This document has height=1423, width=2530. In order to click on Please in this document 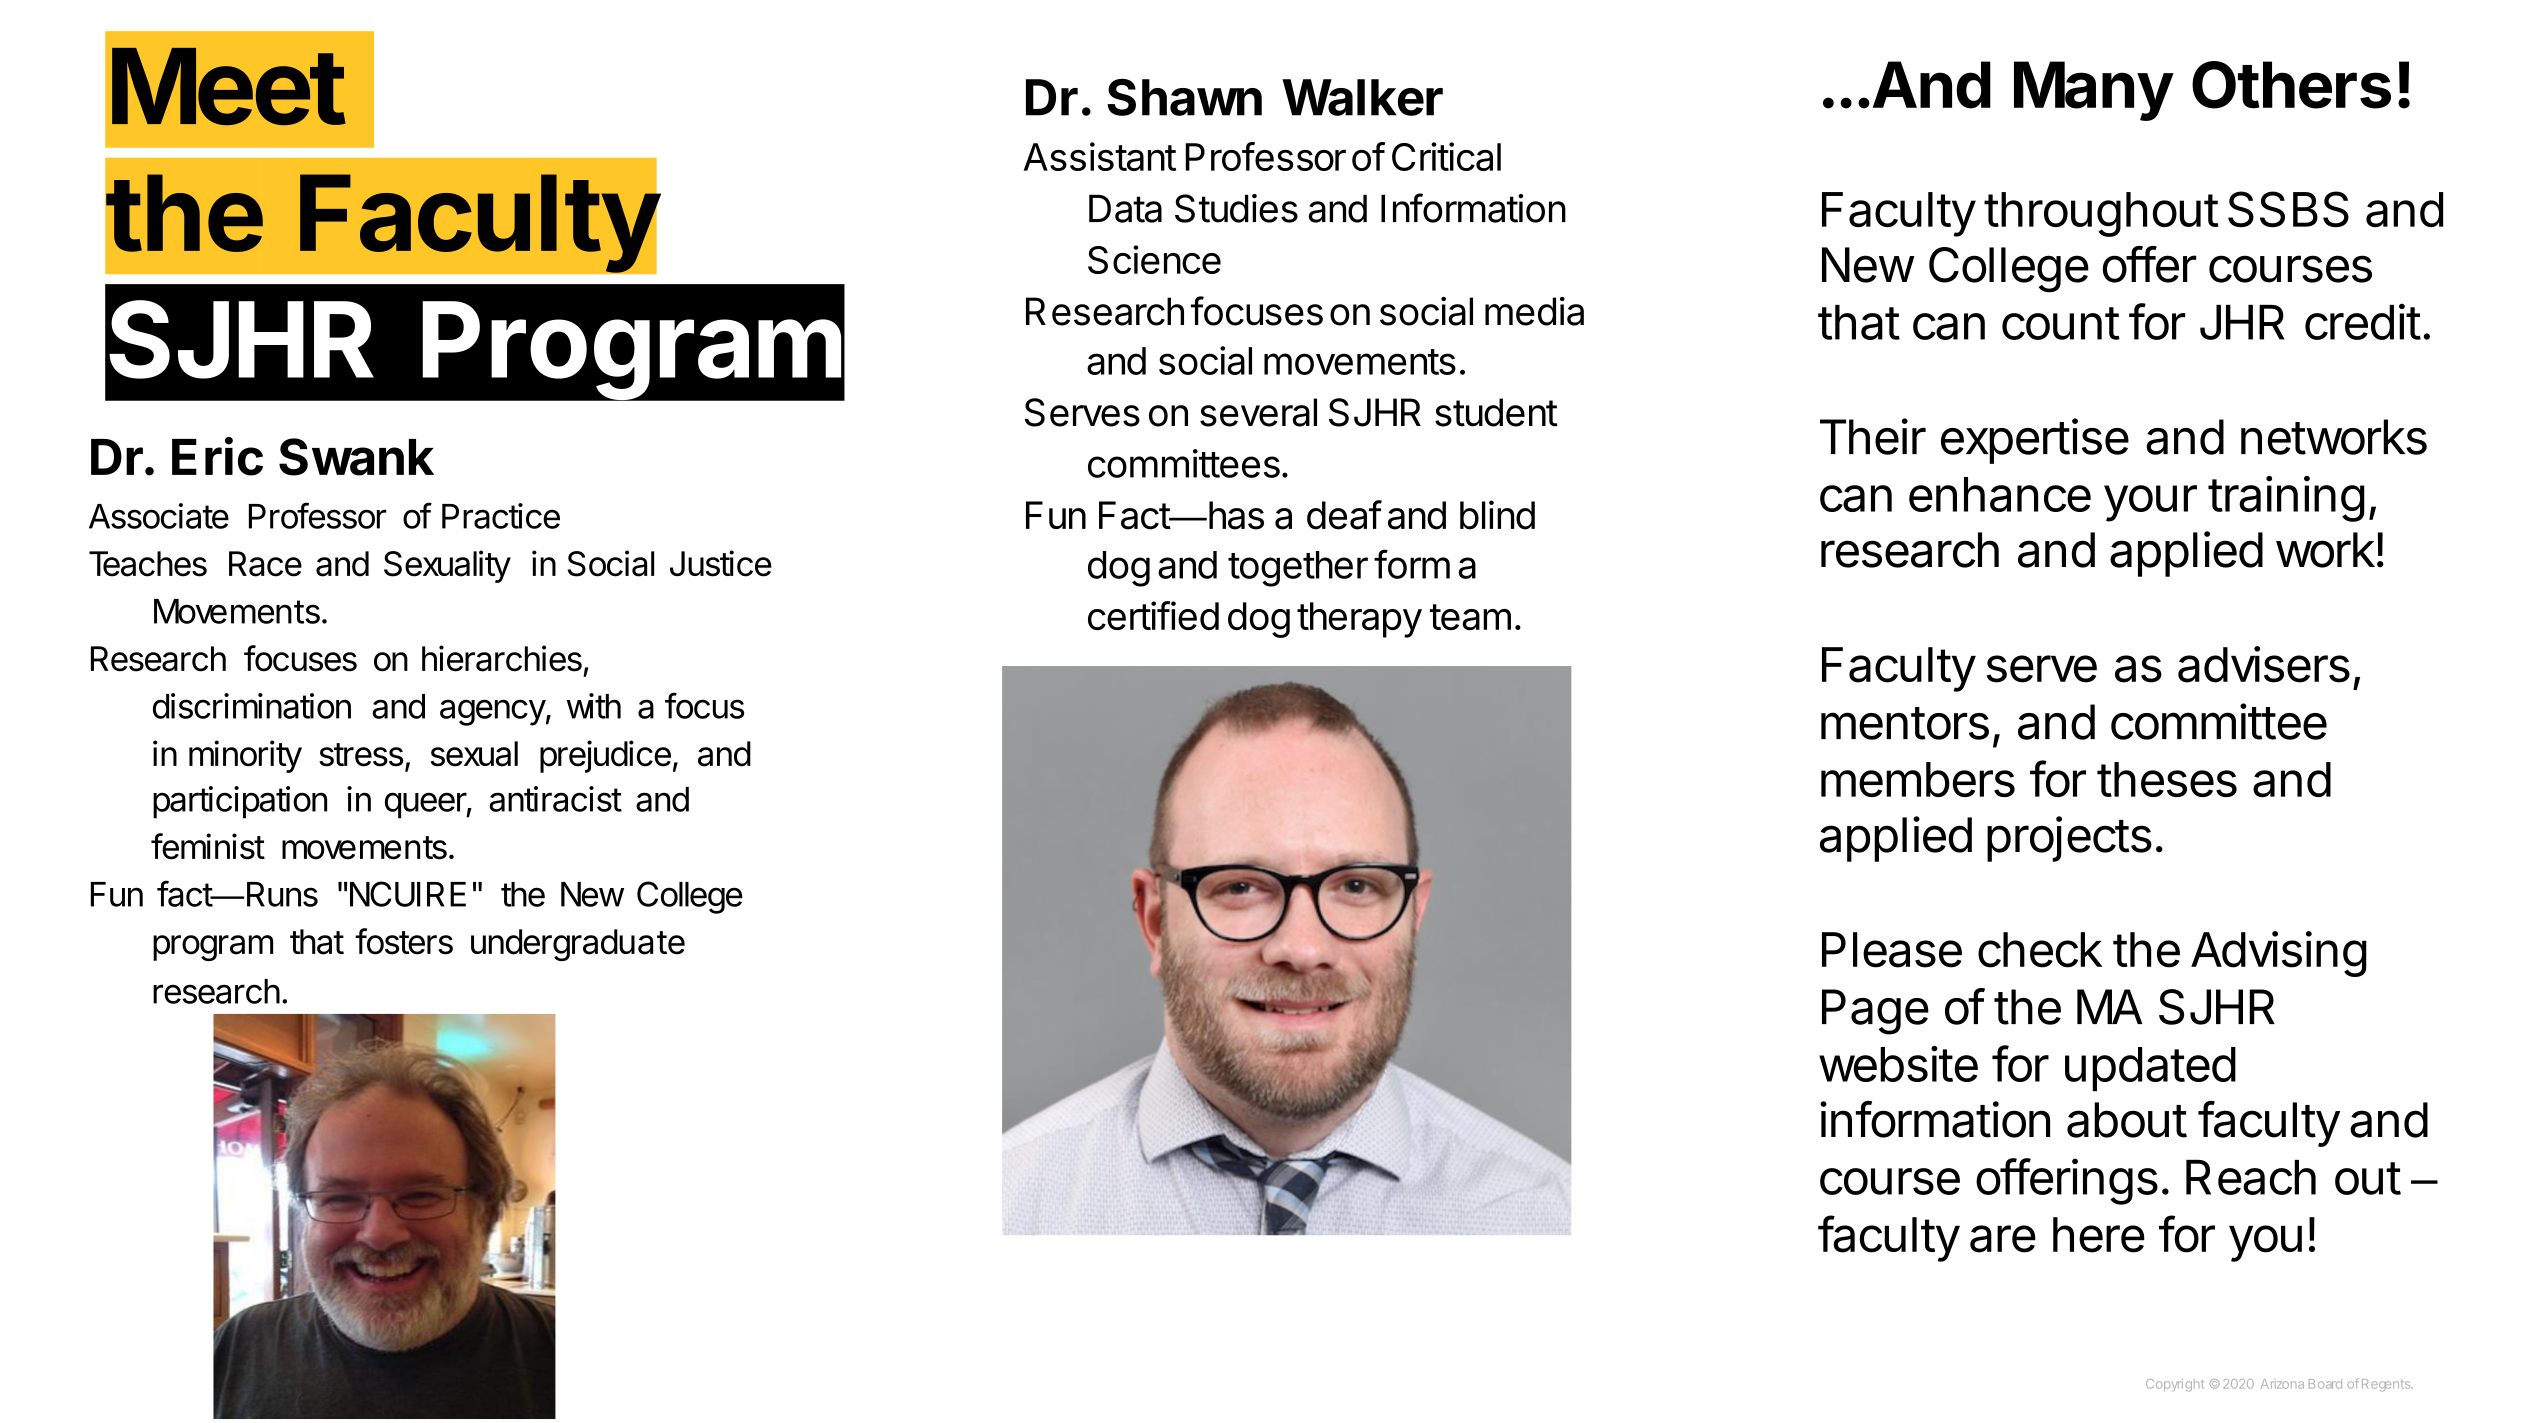, I will do `click(1892, 950)`.
